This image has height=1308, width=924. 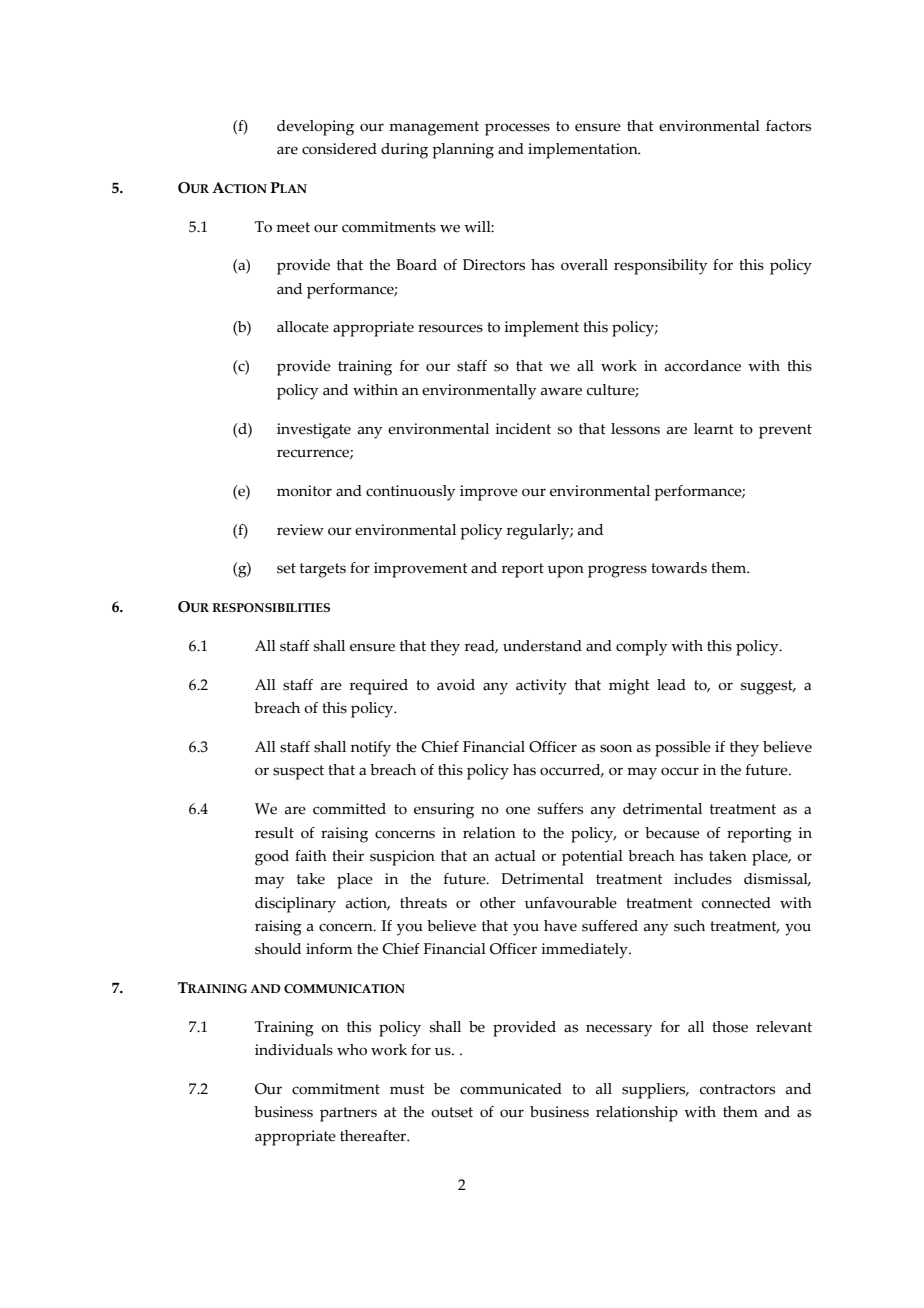 I want to click on processes, so click(x=517, y=129).
